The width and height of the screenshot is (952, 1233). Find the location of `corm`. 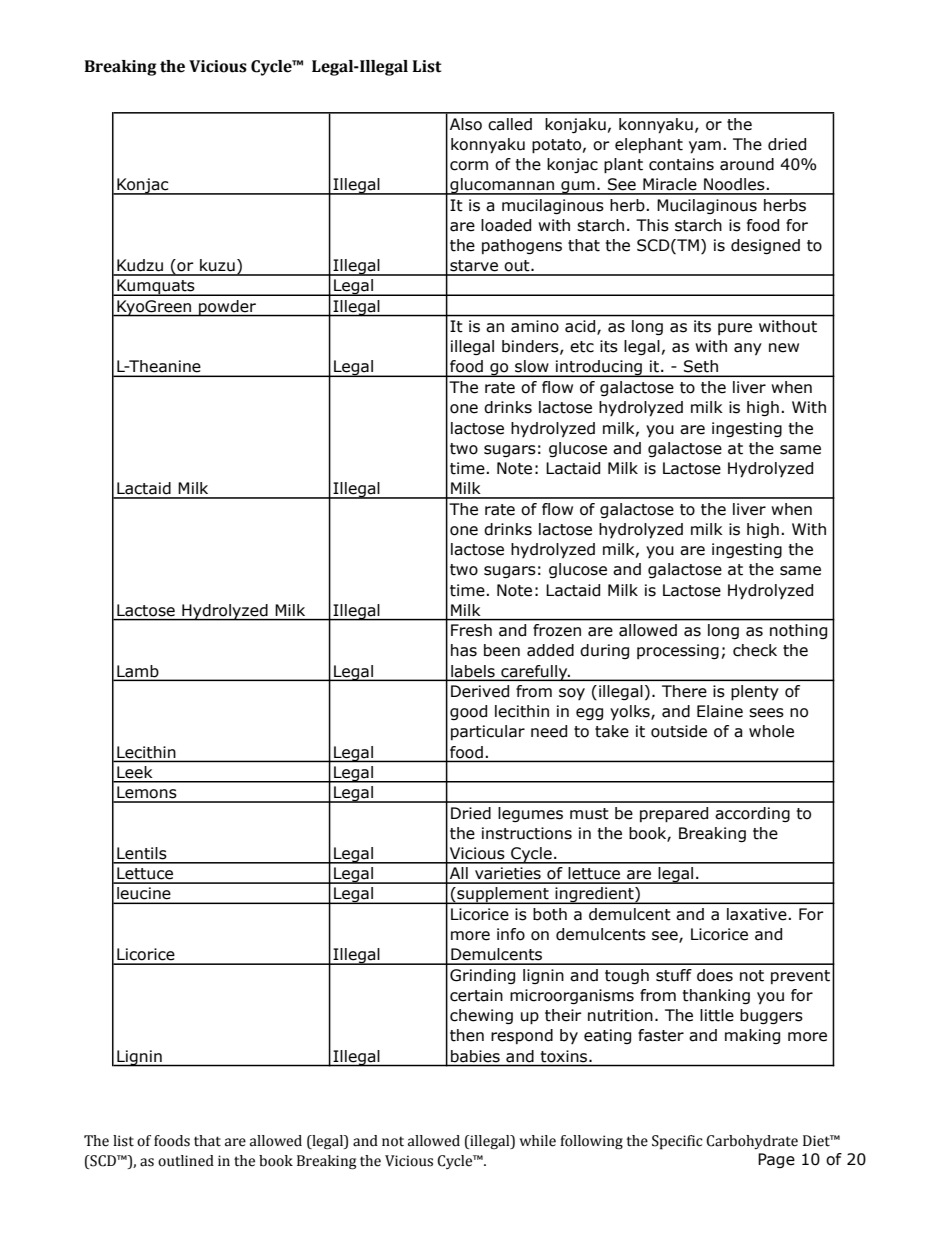

corm is located at coordinates (469, 166).
